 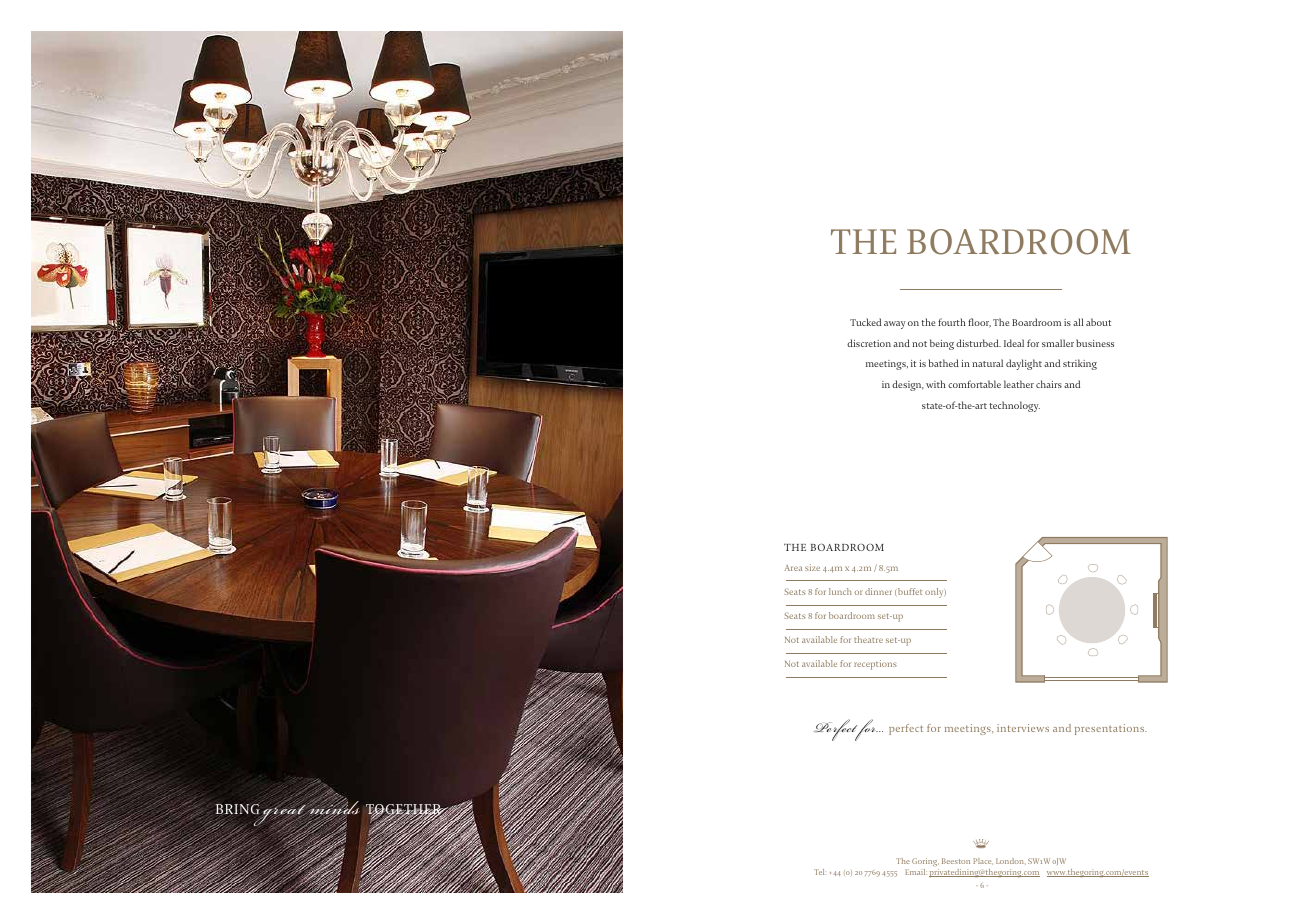 I want to click on size, so click(x=812, y=567).
